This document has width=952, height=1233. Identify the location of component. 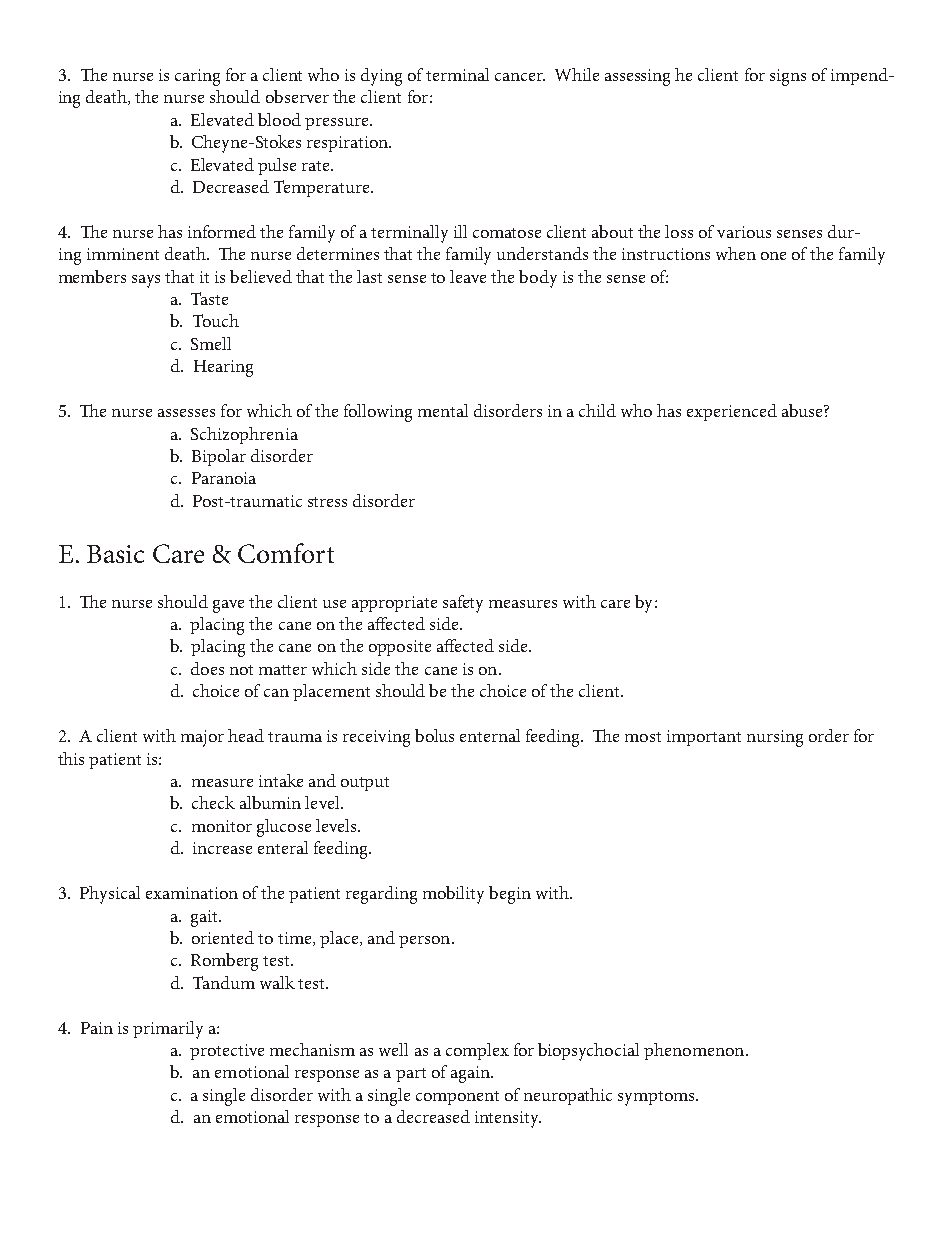
(457, 1098).
